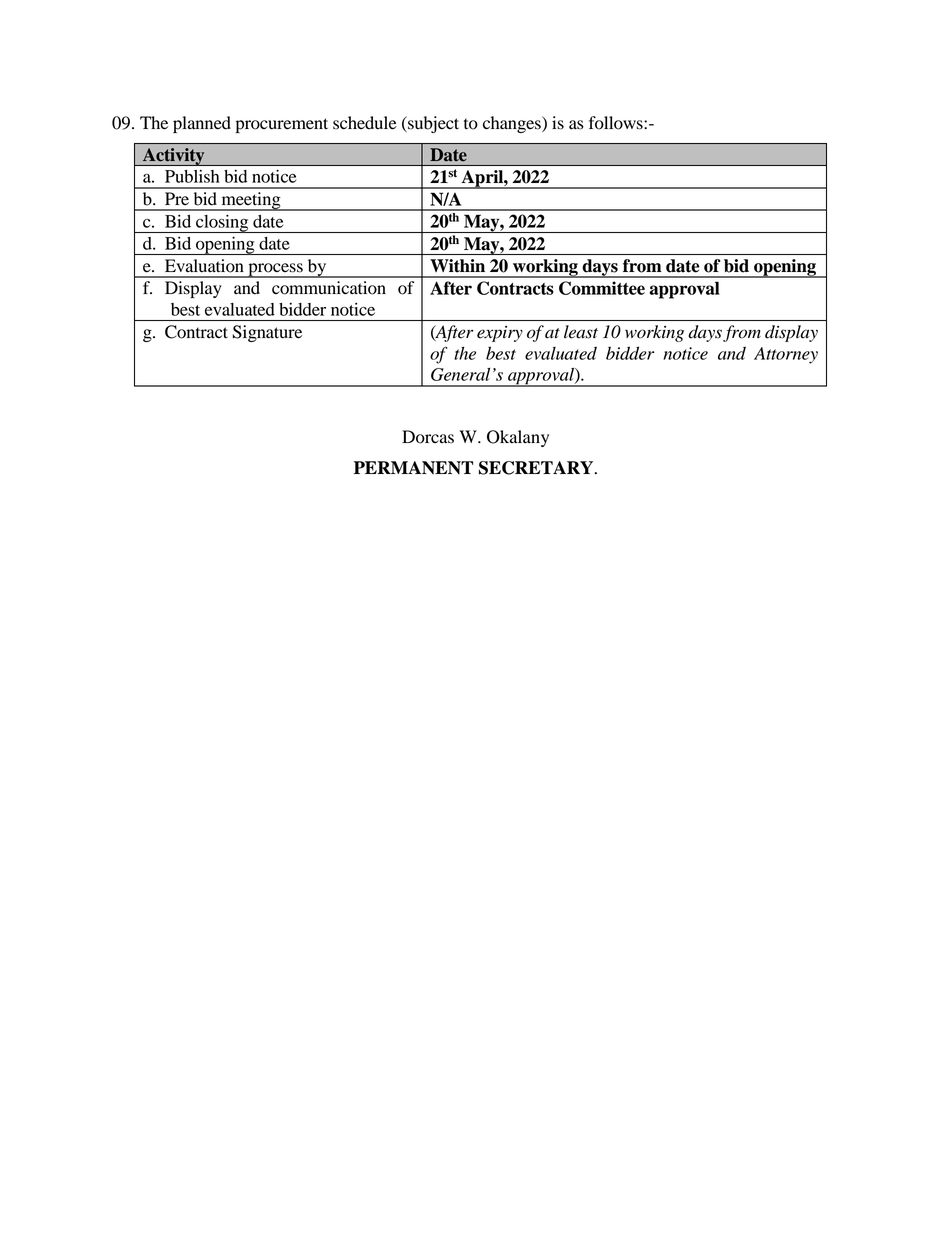 The width and height of the screenshot is (952, 1233). I want to click on changes, so click(513, 124).
